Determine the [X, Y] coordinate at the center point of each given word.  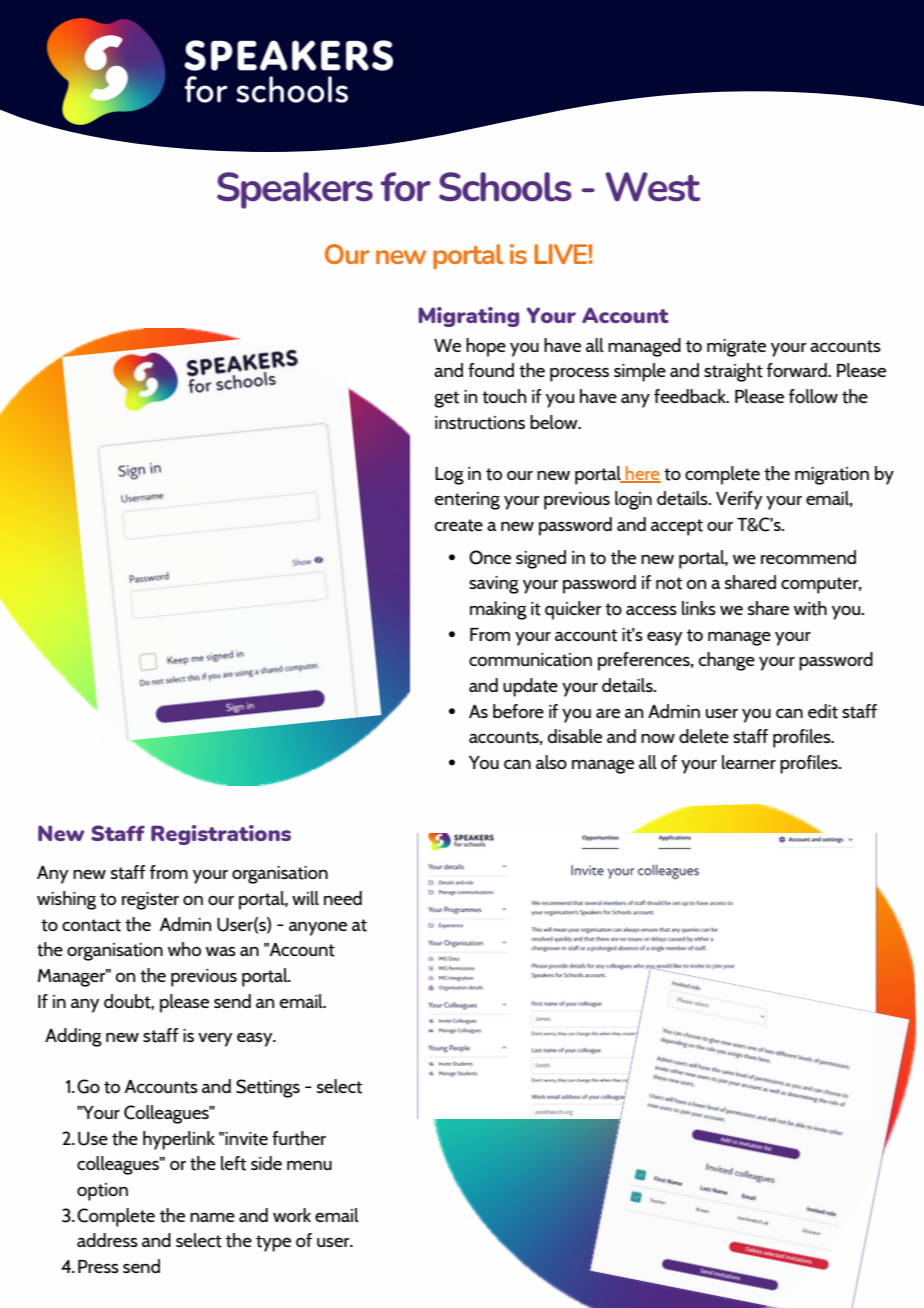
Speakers [295, 190]
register [150, 901]
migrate [736, 348]
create [459, 525]
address [107, 1240]
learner [749, 762]
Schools [505, 187]
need [343, 898]
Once [490, 557]
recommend [808, 557]
